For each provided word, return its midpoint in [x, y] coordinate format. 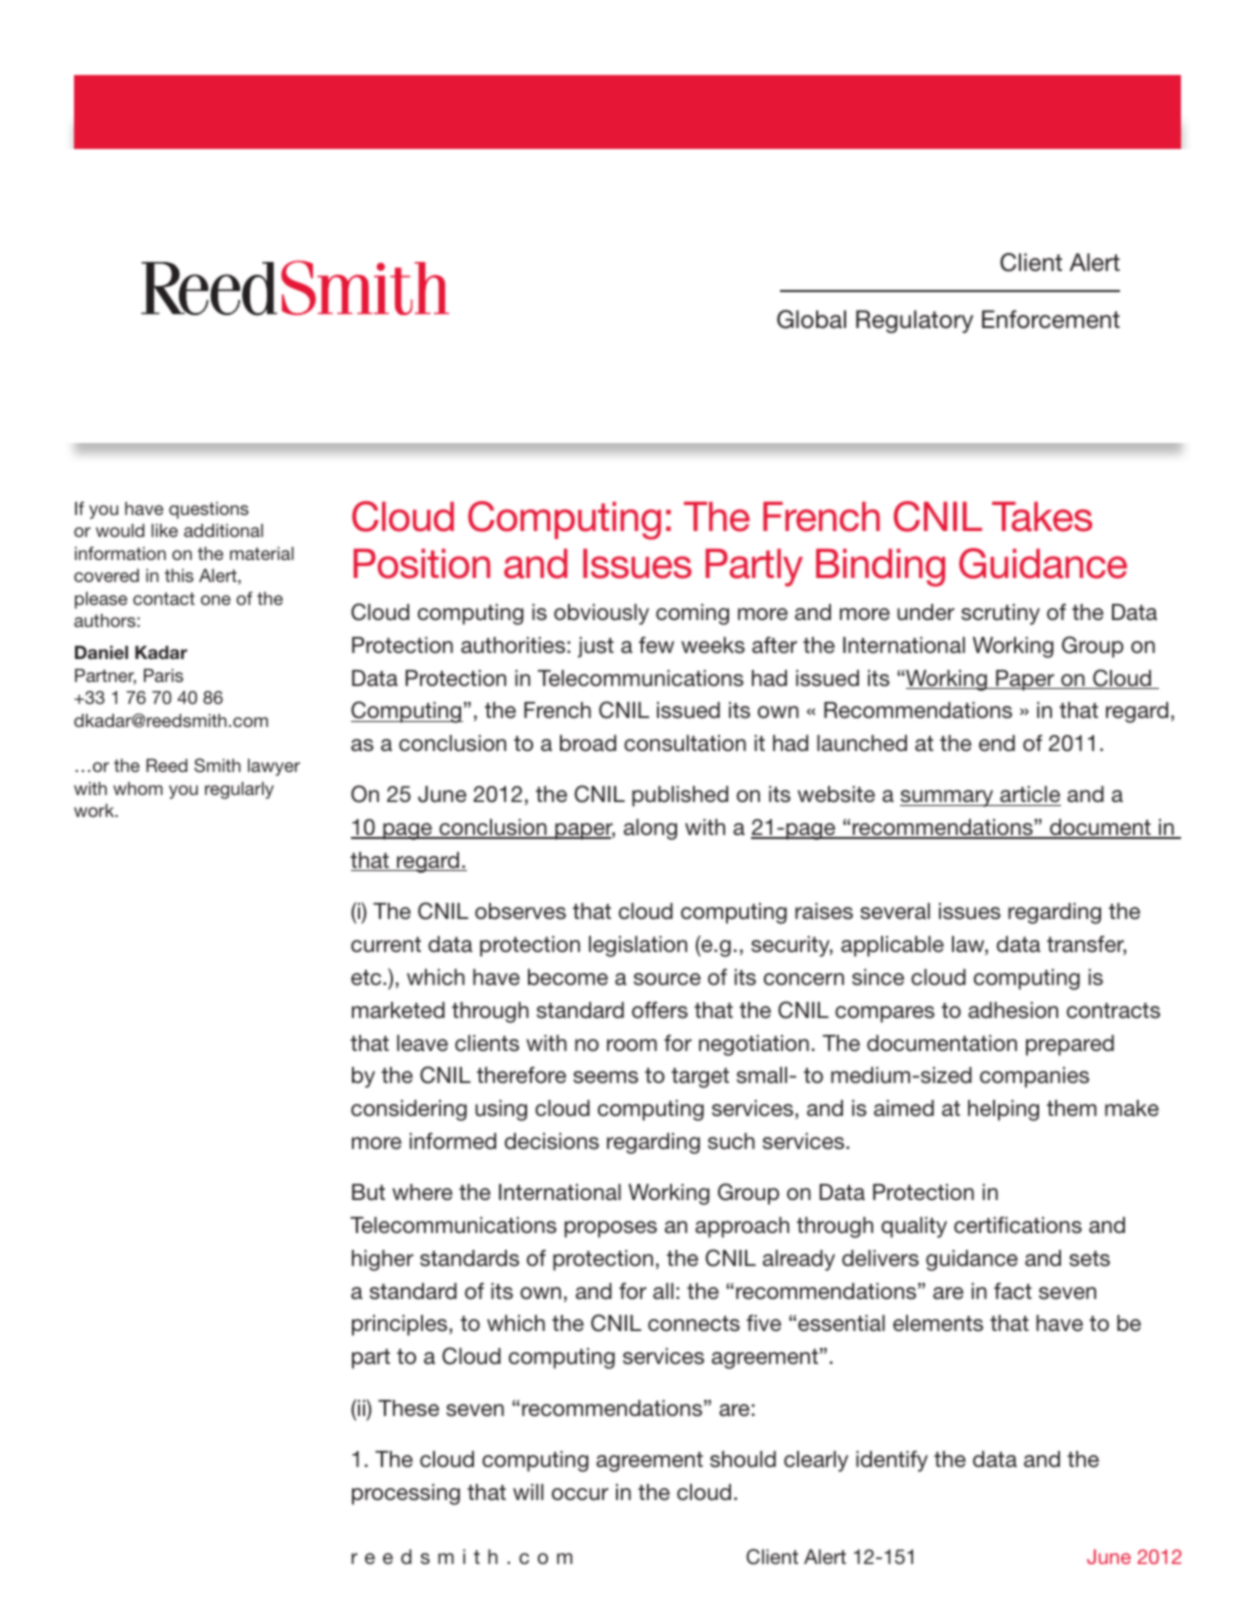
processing [406, 1494]
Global [811, 319]
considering [409, 1110]
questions [209, 510]
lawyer [274, 767]
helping [1003, 1110]
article [1029, 796]
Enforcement [1051, 319]
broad [588, 743]
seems [605, 1077]
